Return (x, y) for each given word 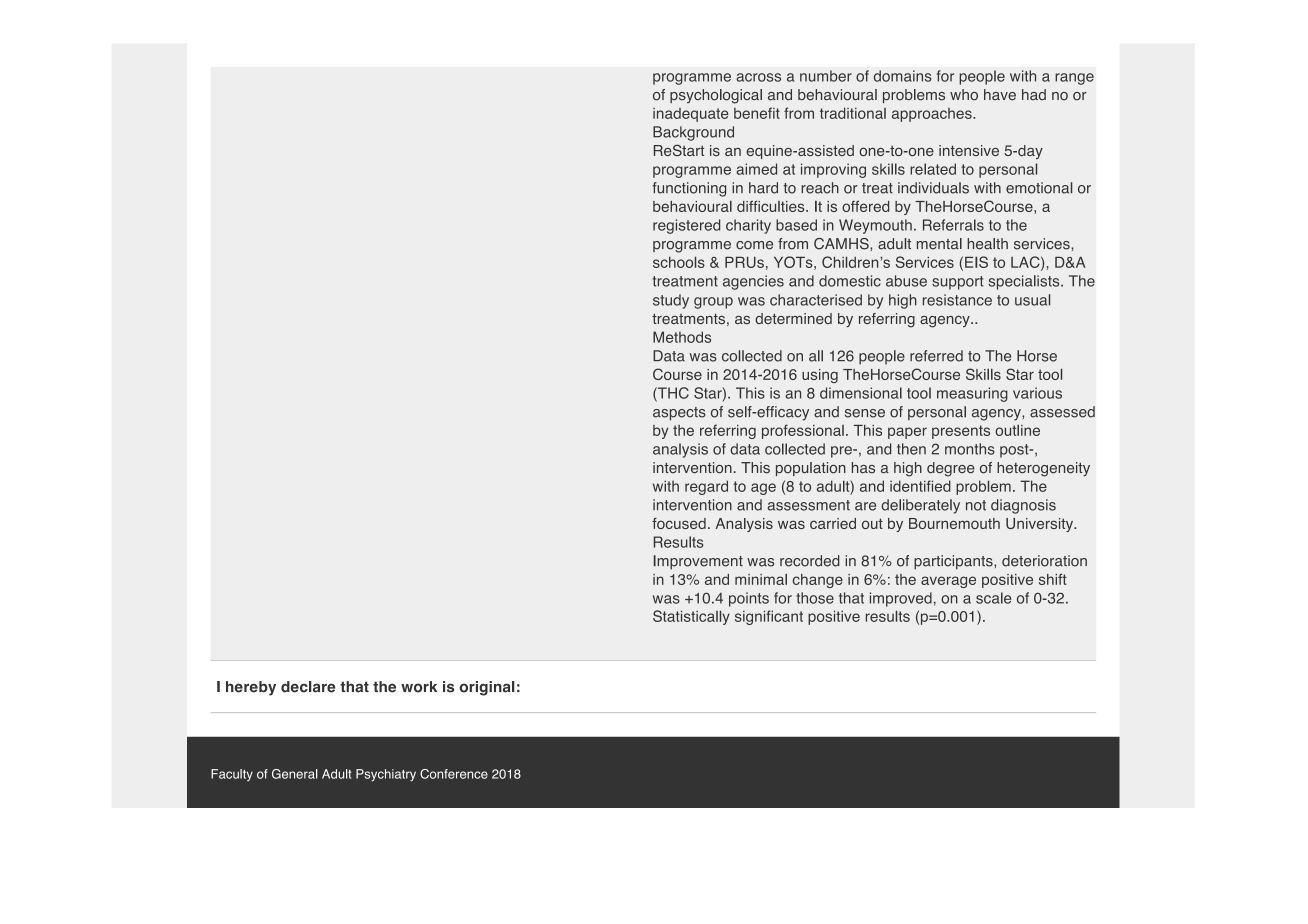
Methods (682, 337)
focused (679, 523)
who (964, 95)
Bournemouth (954, 523)
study (671, 301)
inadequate (691, 115)
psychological (716, 96)
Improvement (698, 562)
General (295, 774)
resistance (957, 300)
